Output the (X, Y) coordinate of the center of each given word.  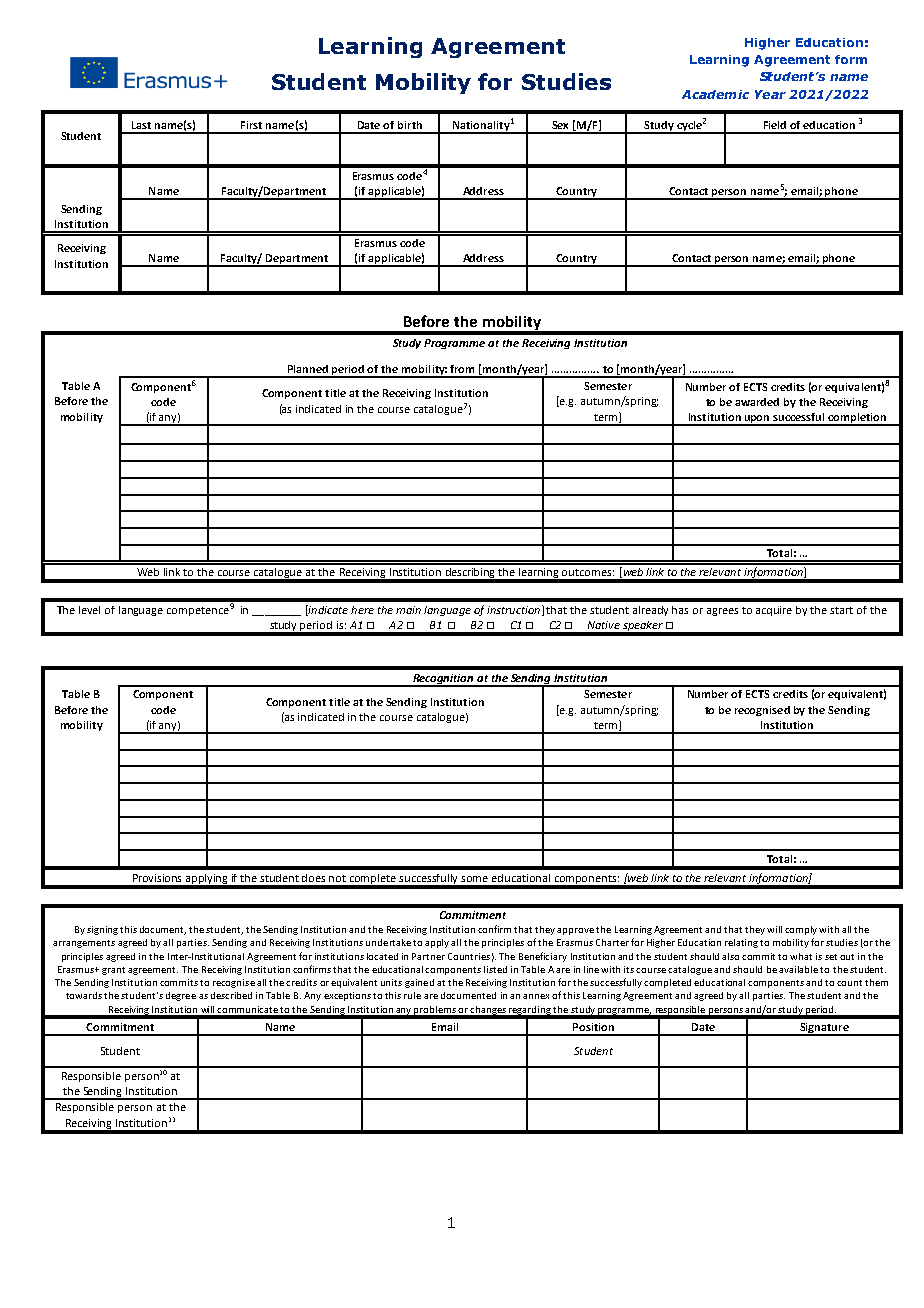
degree (181, 996)
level (89, 610)
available (798, 969)
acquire (774, 611)
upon (757, 420)
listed (495, 969)
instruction (513, 610)
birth (410, 125)
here (362, 610)
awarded (757, 402)
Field (775, 125)
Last (141, 125)
